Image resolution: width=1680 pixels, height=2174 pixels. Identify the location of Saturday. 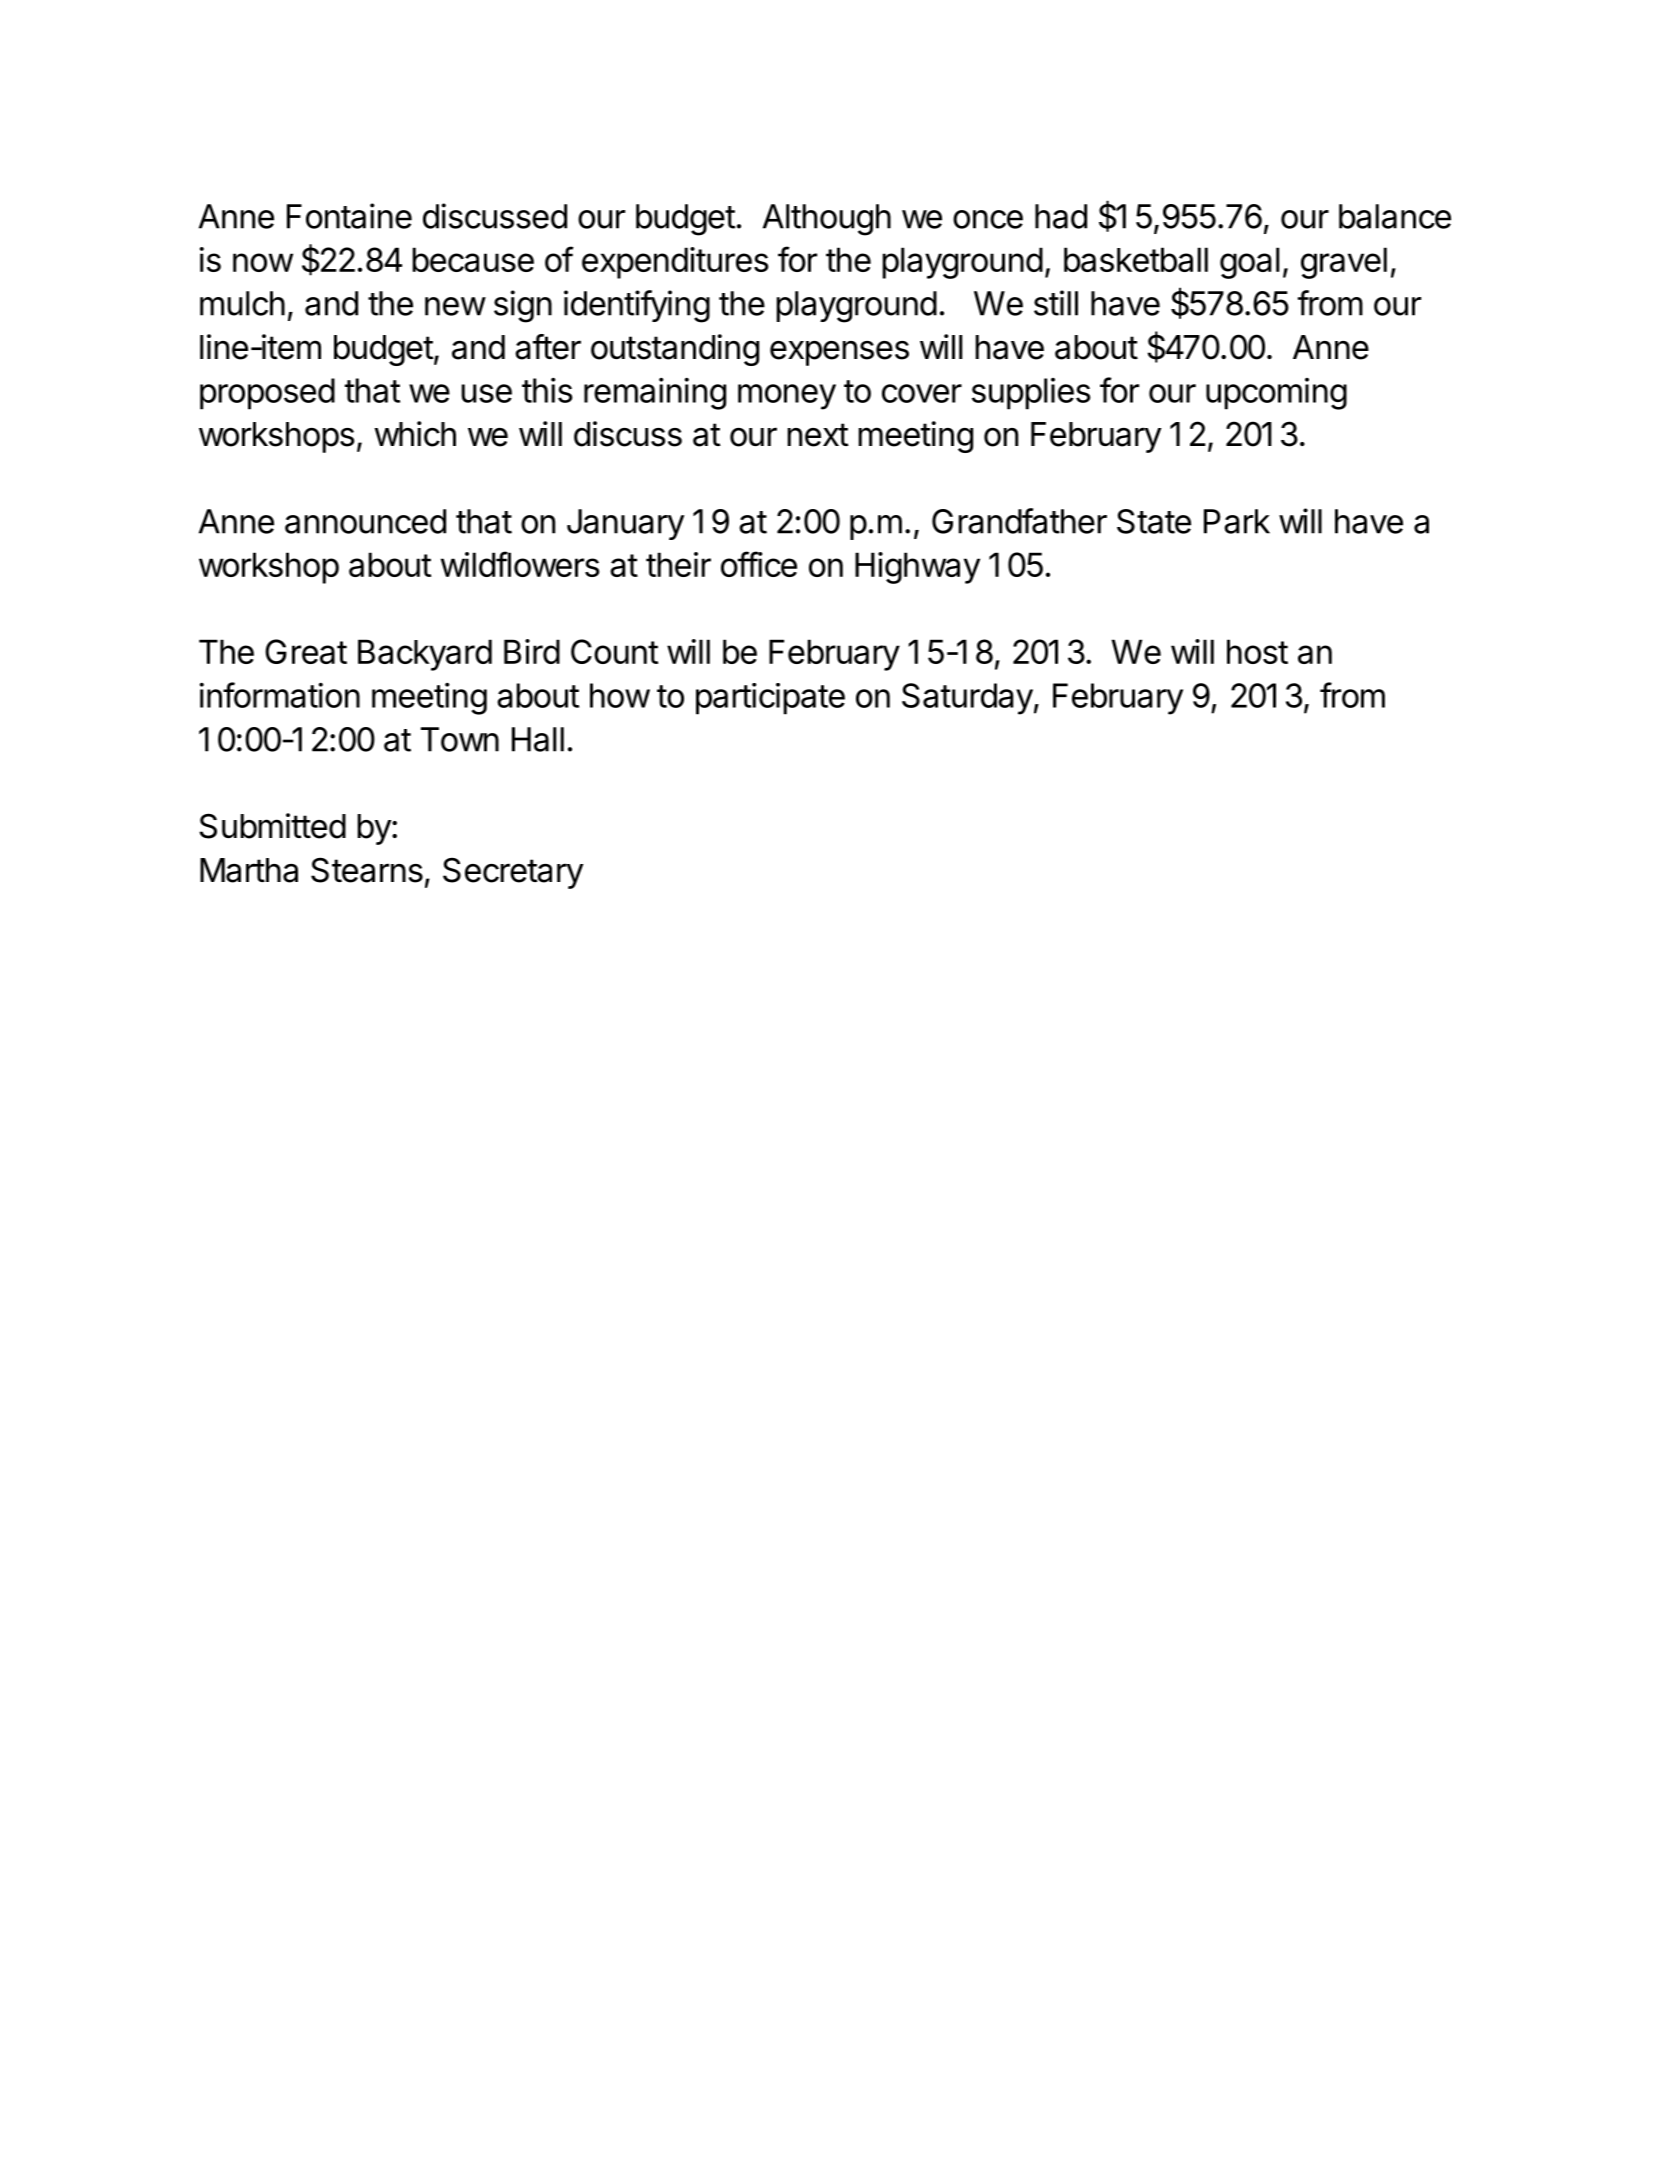
(967, 699).
